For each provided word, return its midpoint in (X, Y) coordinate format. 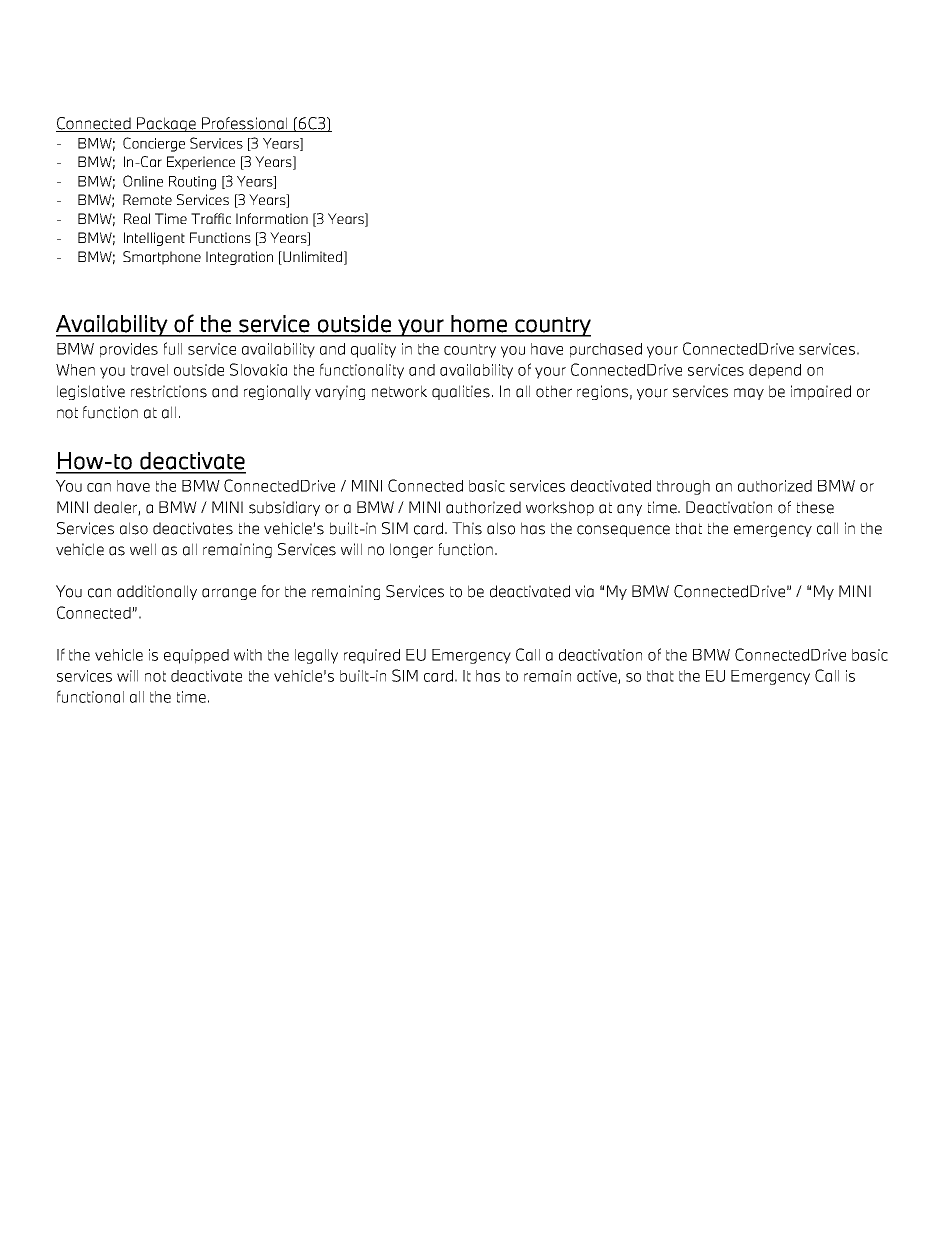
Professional (245, 124)
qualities (461, 392)
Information (272, 218)
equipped (196, 656)
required (372, 656)
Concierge (154, 144)
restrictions (169, 391)
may (749, 394)
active (598, 677)
